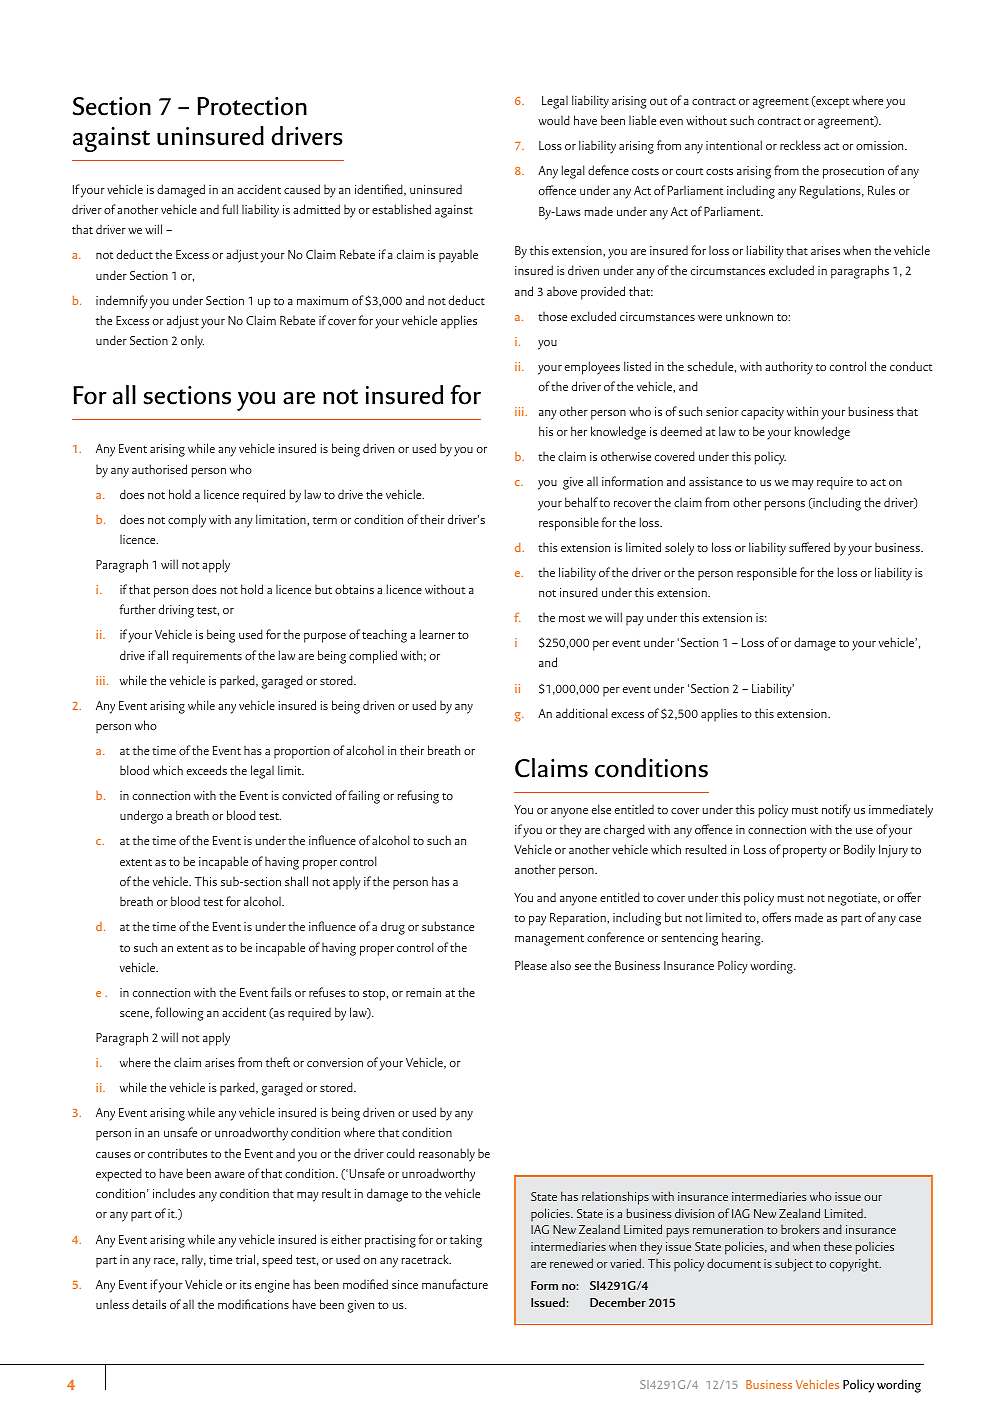 This screenshot has height=1421, width=1005. What do you see at coordinates (179, 1014) in the screenshot?
I see `following` at bounding box center [179, 1014].
